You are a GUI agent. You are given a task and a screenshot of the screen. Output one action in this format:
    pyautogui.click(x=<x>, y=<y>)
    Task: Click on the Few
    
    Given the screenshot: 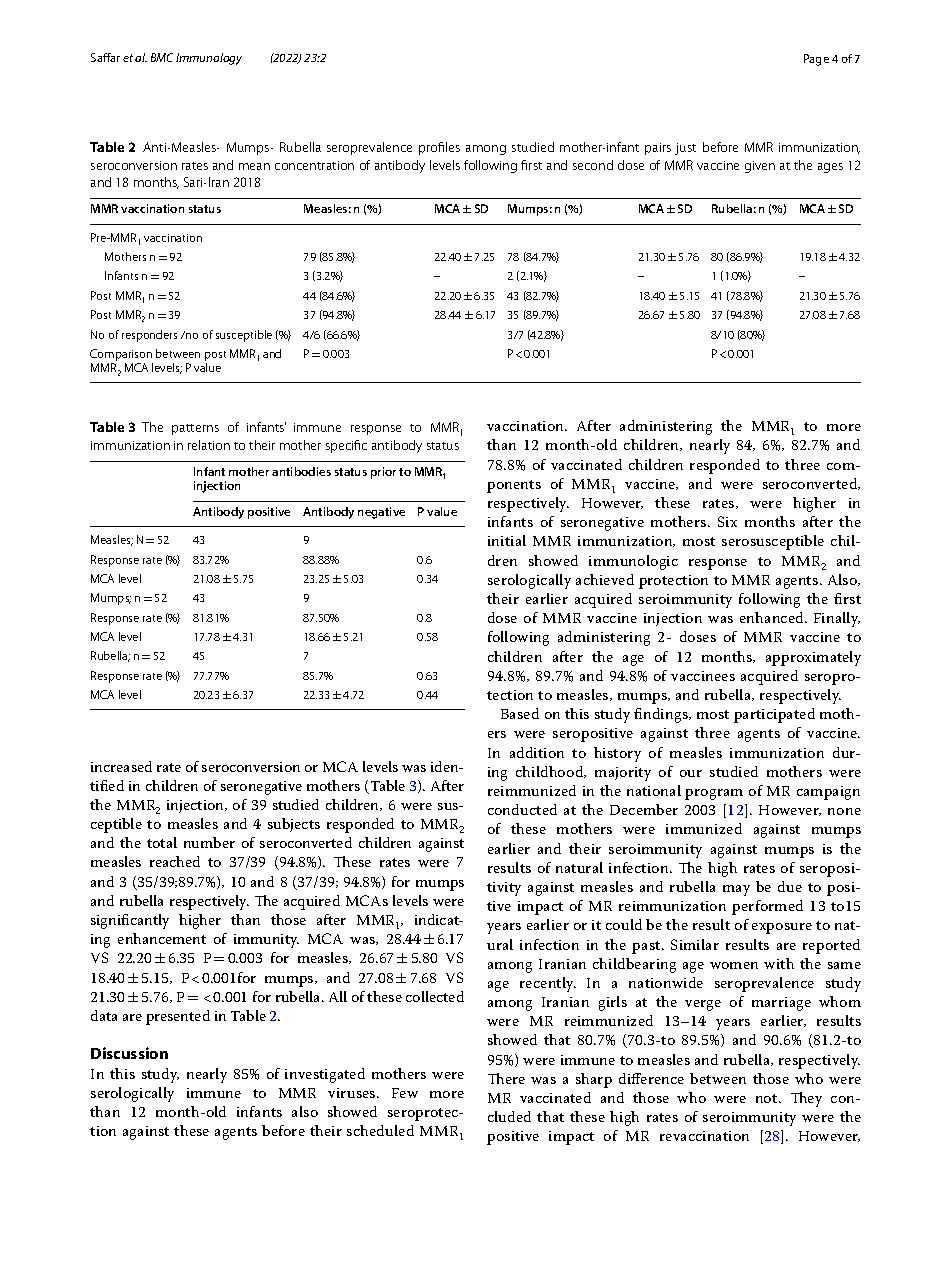 What is the action you would take?
    pyautogui.click(x=405, y=1093)
